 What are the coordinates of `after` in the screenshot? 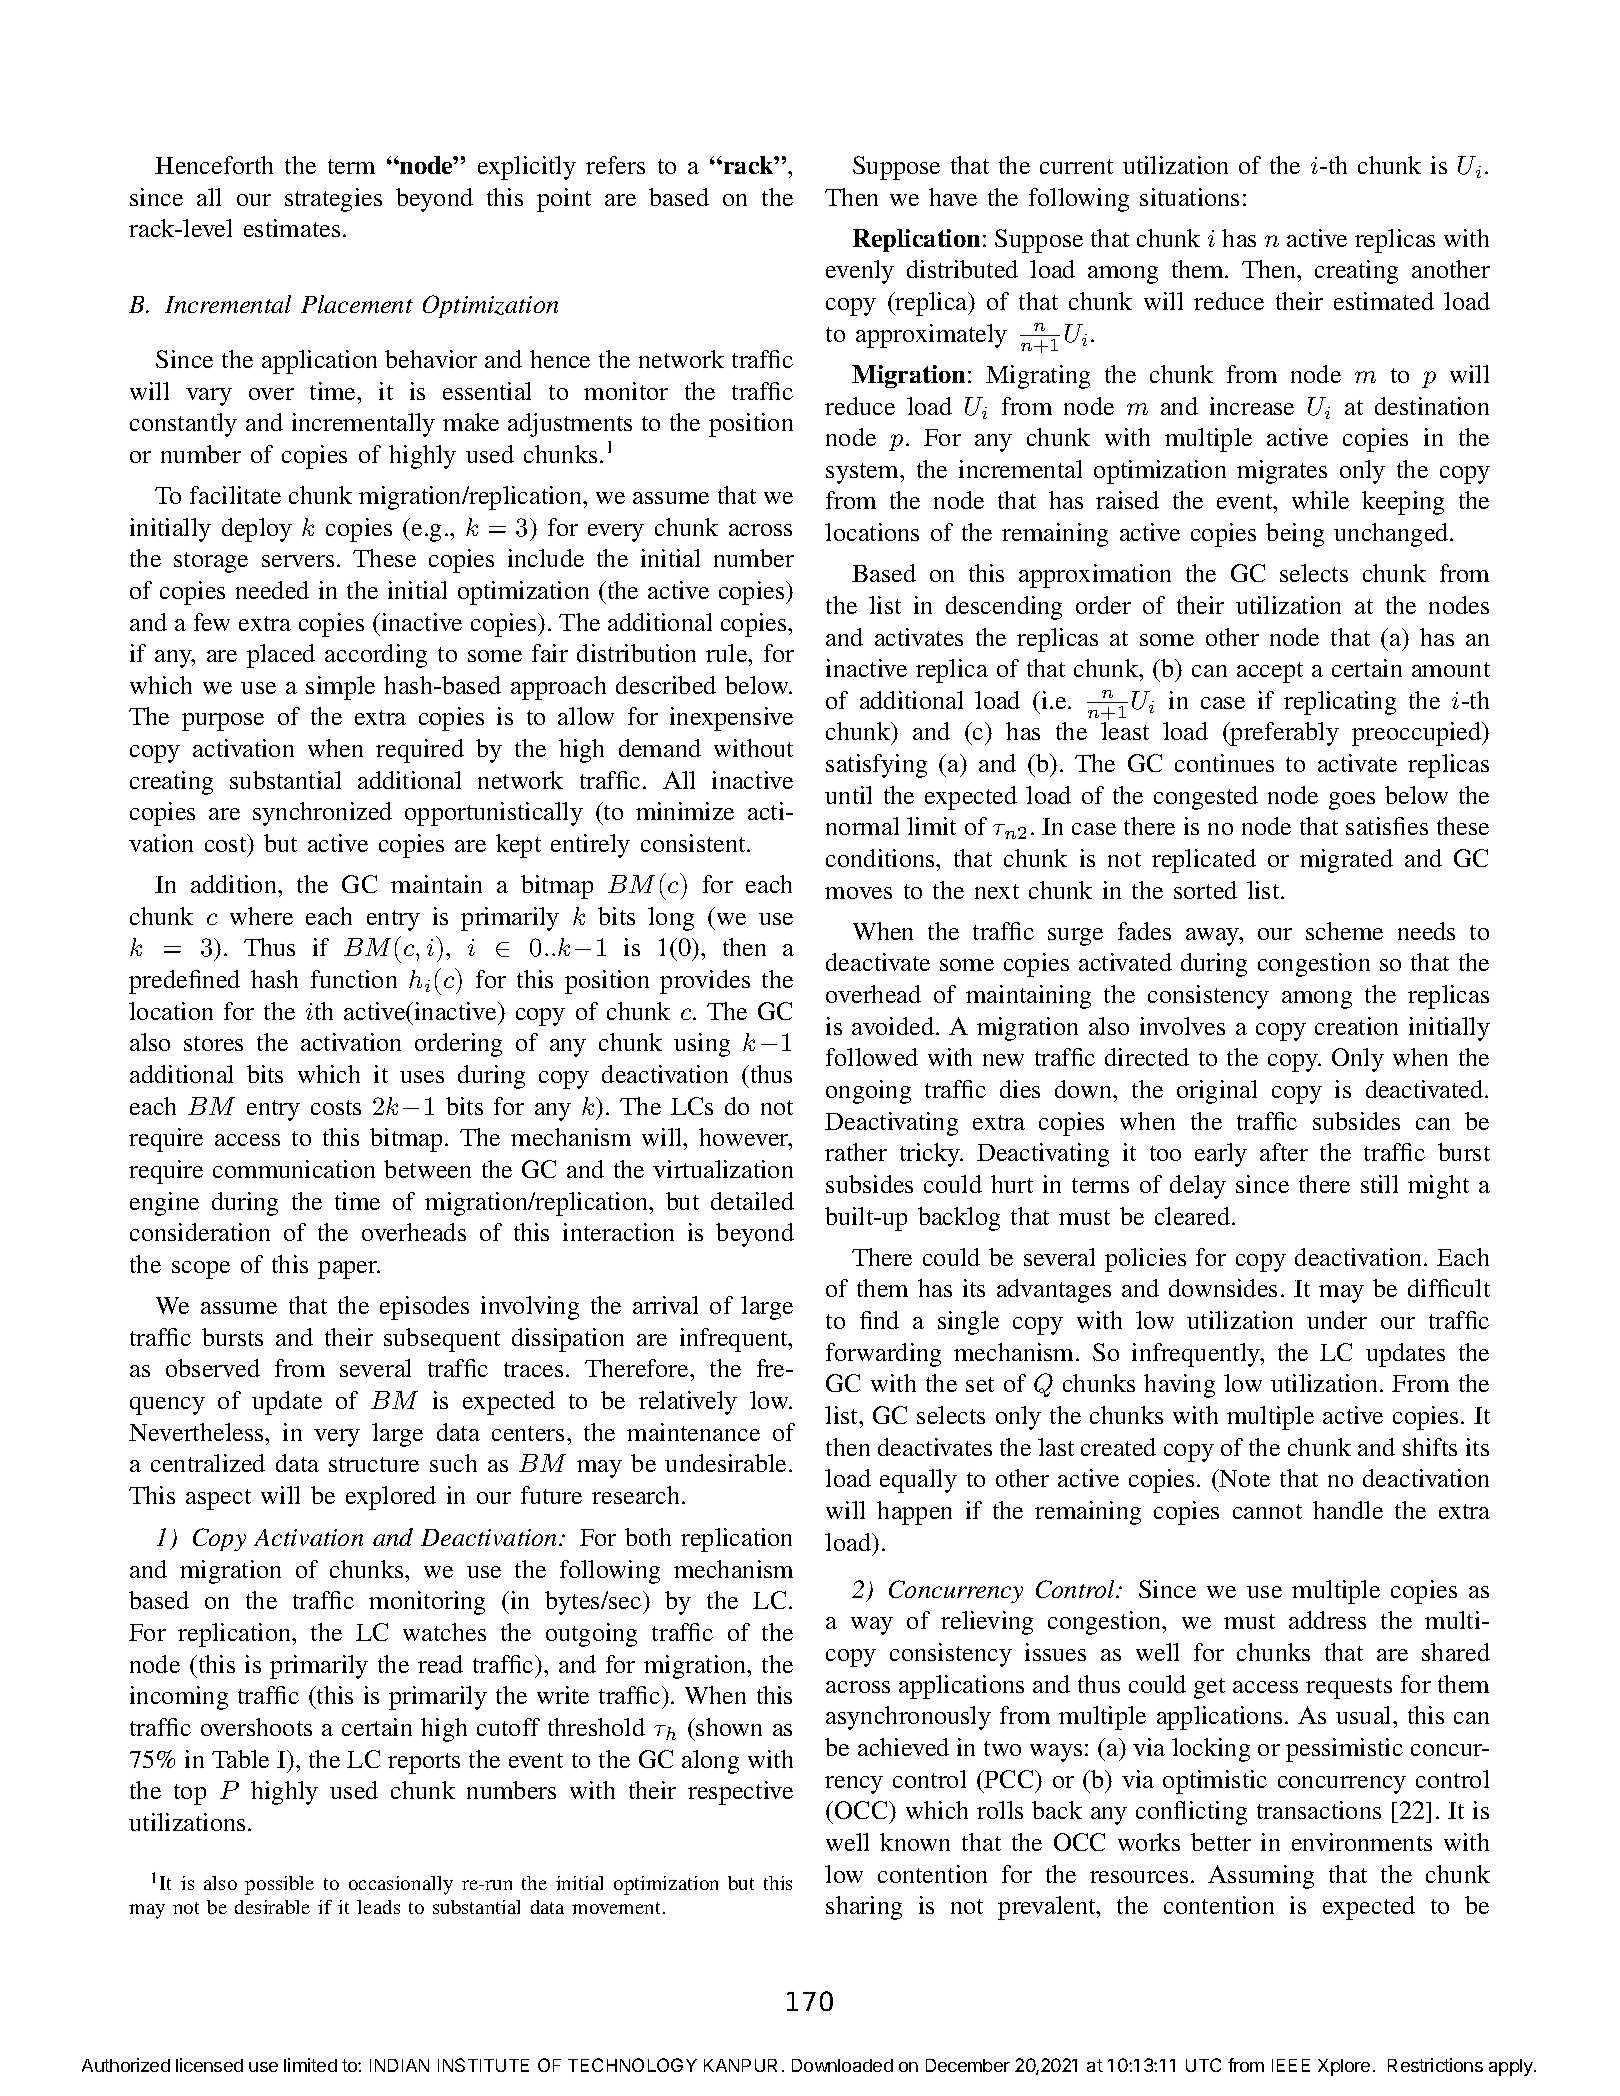 It's located at (1284, 1152).
